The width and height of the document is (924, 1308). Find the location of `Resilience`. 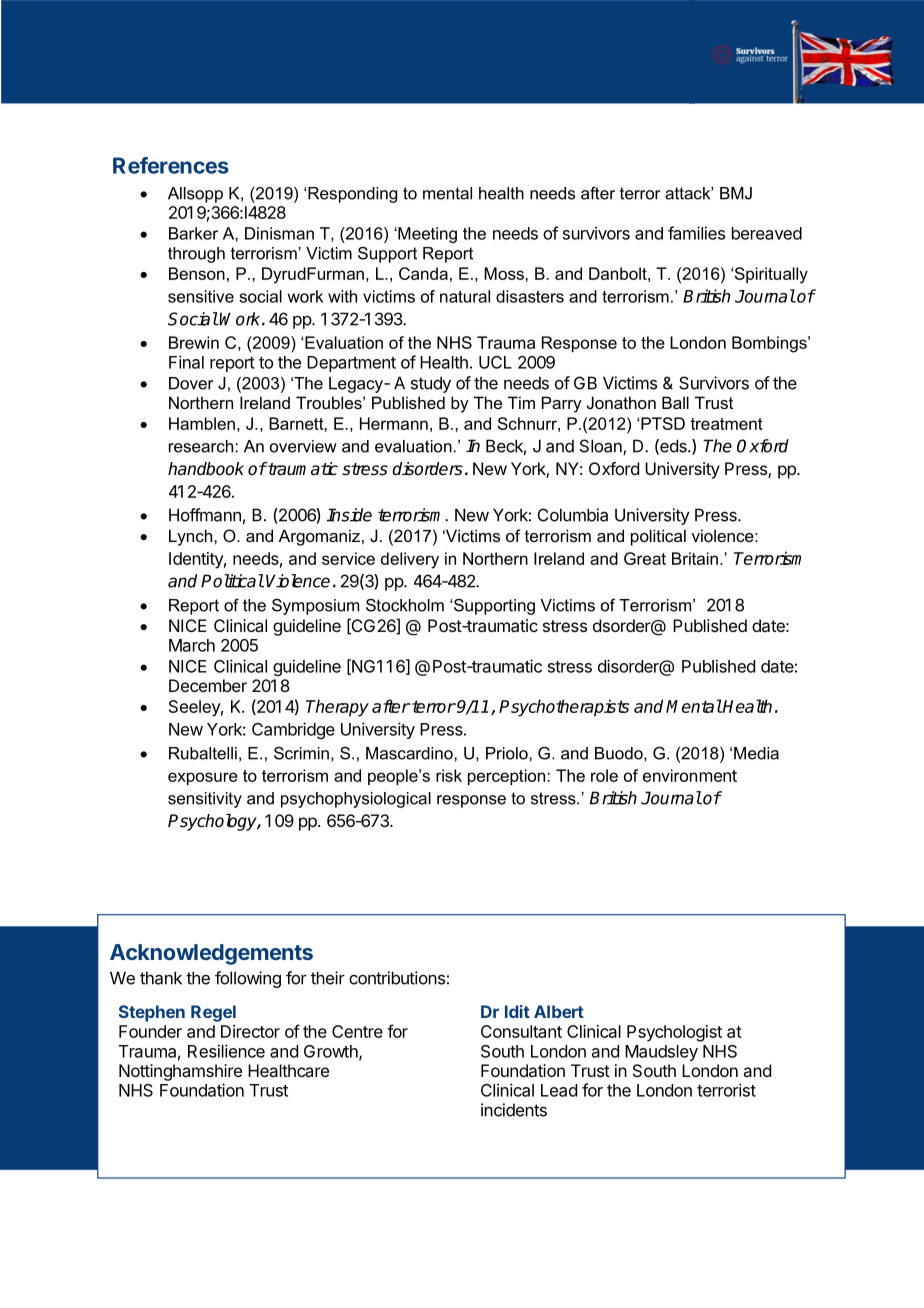

Resilience is located at coordinates (226, 1051).
